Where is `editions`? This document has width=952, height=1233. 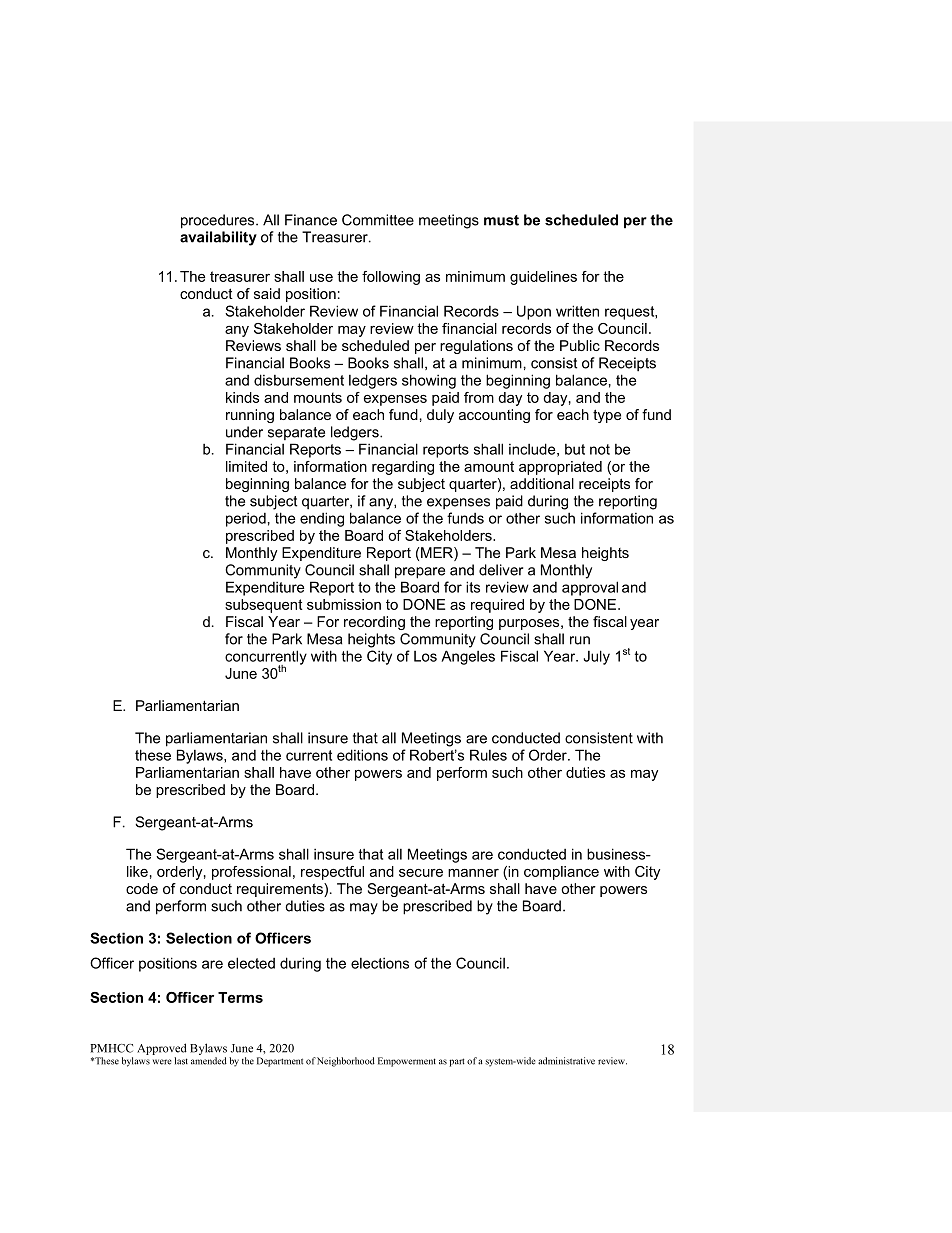
editions is located at coordinates (362, 755).
